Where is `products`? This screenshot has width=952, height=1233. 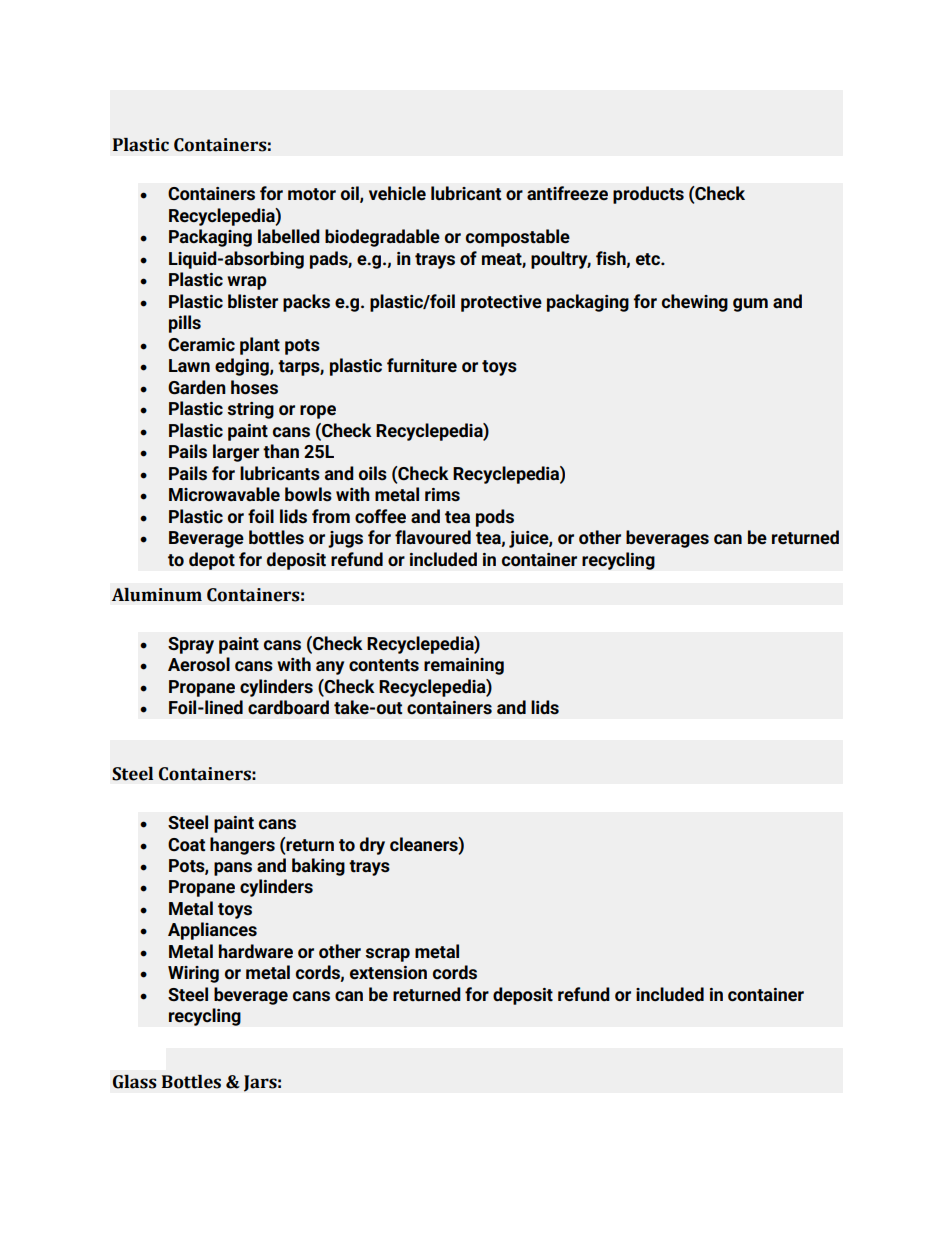 products is located at coordinates (648, 195).
